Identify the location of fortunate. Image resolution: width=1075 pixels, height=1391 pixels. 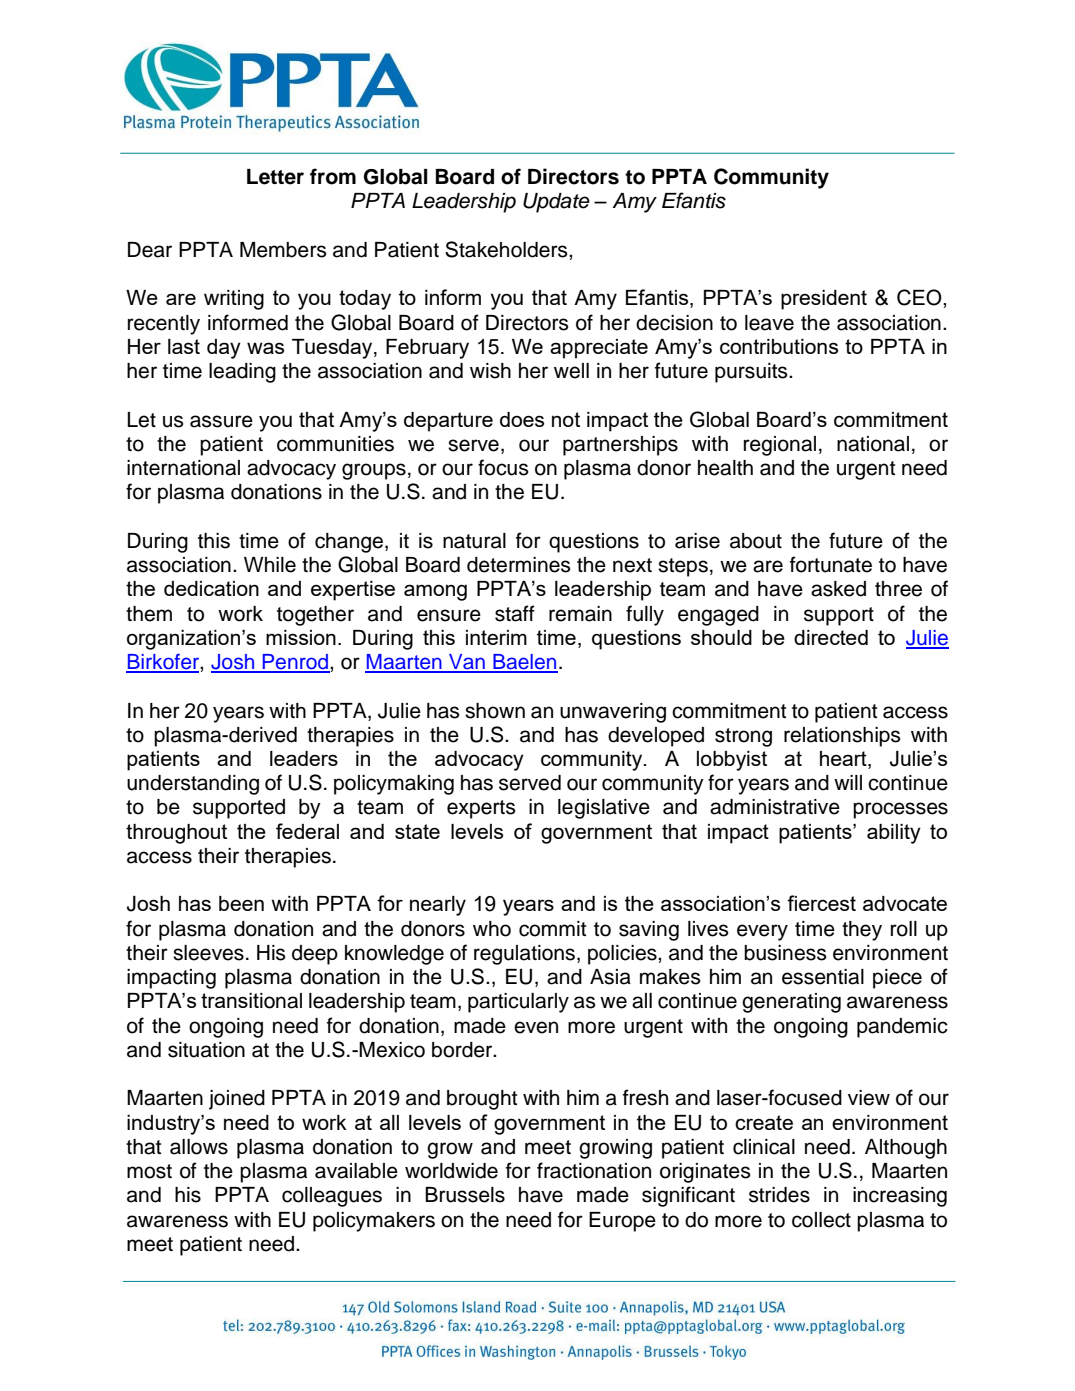
(831, 564).
